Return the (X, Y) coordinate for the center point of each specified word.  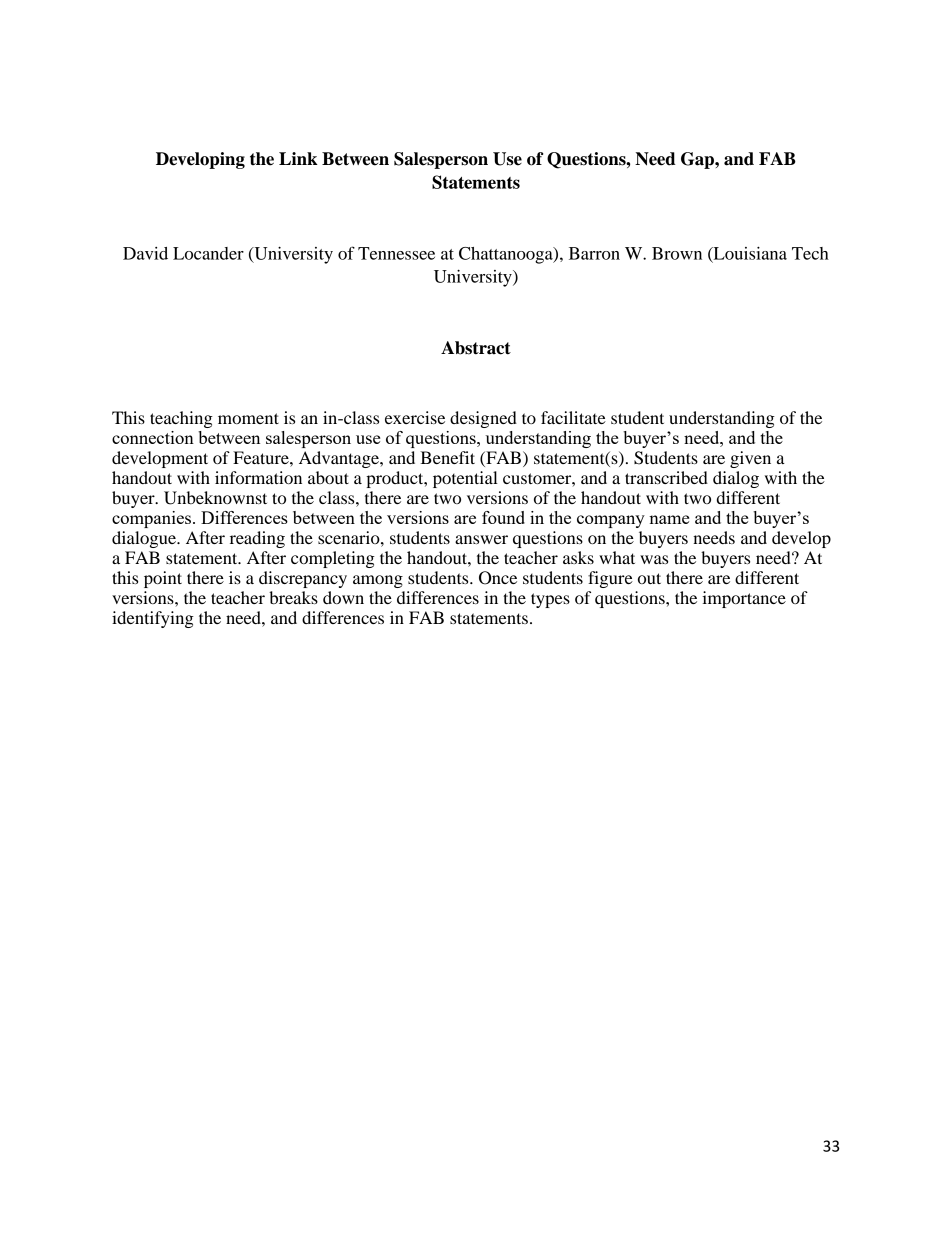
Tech (810, 253)
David (145, 253)
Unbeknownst (215, 498)
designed (483, 419)
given (750, 459)
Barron (594, 253)
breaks (293, 597)
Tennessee (396, 253)
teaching (181, 419)
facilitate (573, 417)
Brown (677, 253)
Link (298, 158)
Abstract (476, 348)
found (503, 517)
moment (248, 418)
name (669, 519)
